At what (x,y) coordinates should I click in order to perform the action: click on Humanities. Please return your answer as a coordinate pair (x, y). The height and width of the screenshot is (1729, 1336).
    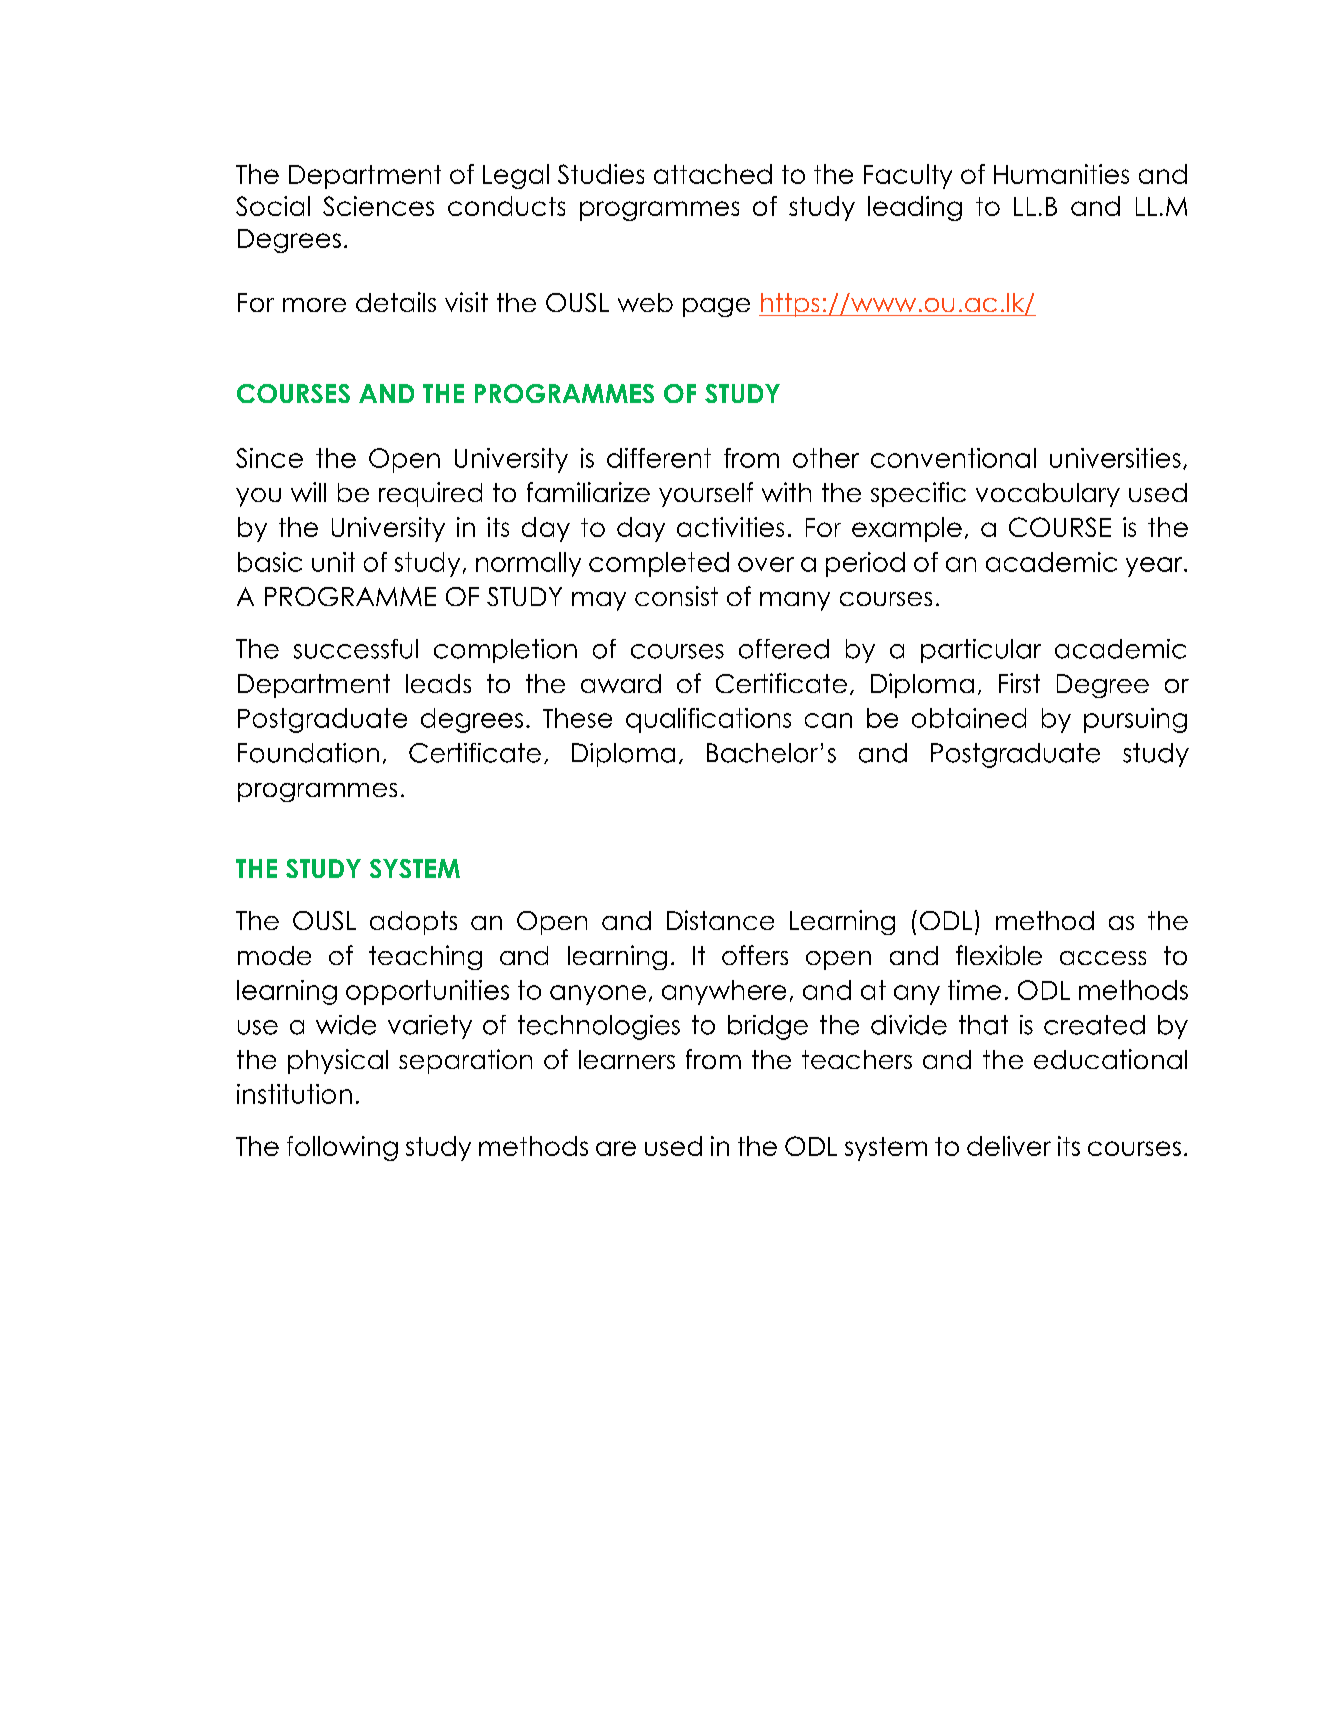
    Looking at the image, I should click on (1061, 174).
